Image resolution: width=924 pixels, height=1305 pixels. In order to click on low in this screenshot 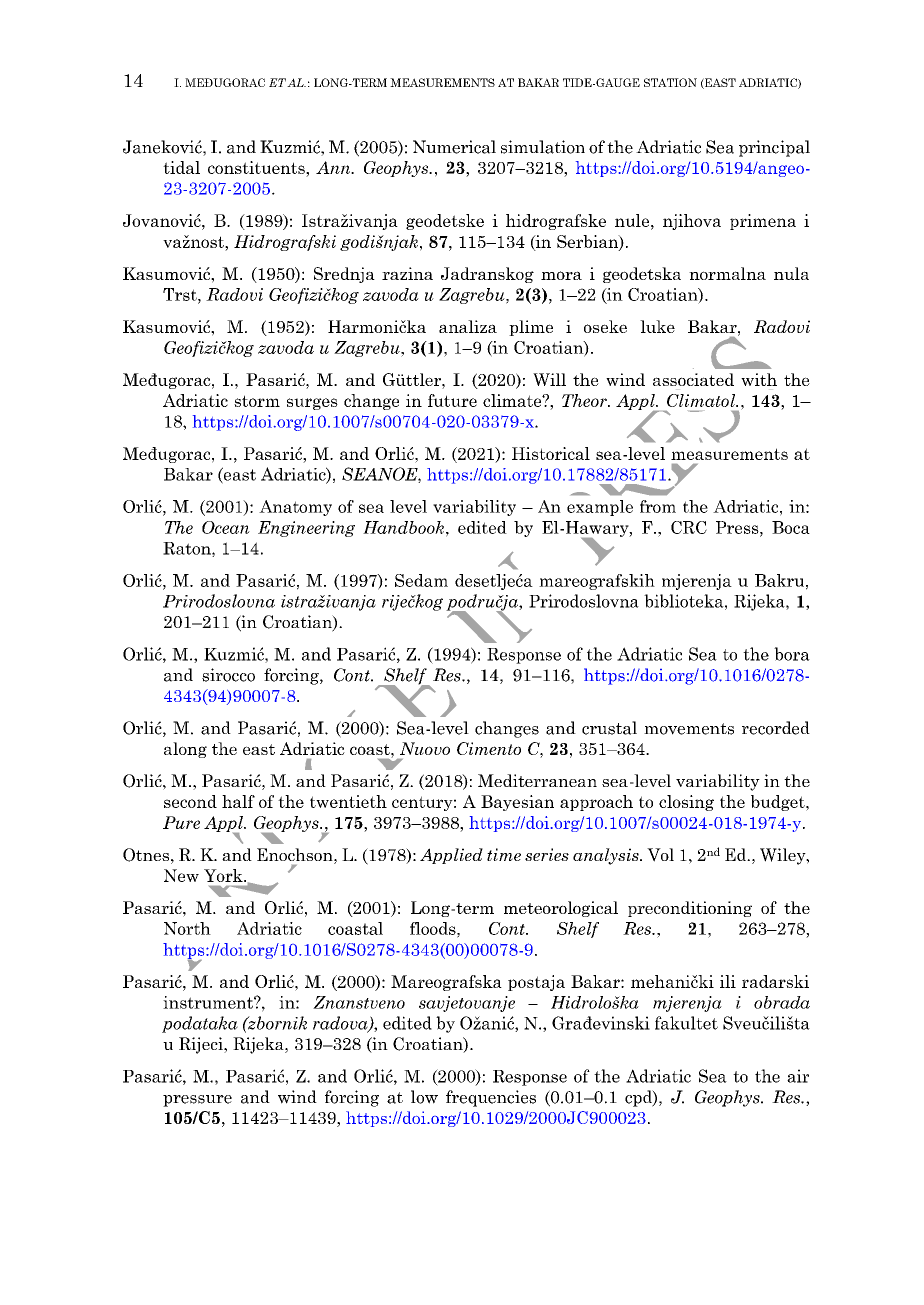, I will do `click(424, 1097)`.
